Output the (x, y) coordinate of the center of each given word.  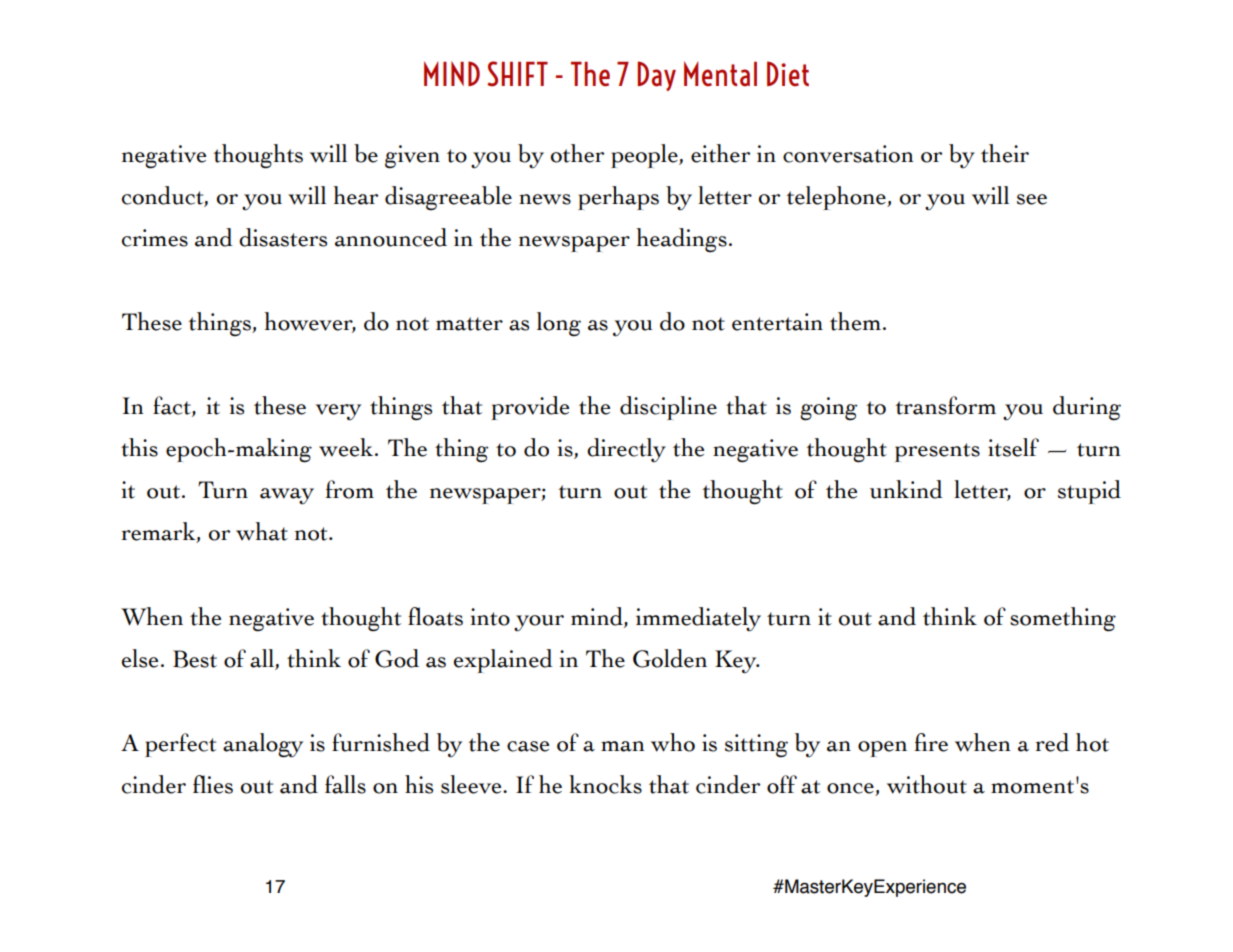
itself (1013, 447)
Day (656, 76)
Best (195, 659)
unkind (906, 489)
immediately (698, 619)
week (347, 447)
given (412, 157)
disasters (283, 237)
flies (213, 784)
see (1032, 199)
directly (626, 450)
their (1005, 153)
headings (681, 240)
